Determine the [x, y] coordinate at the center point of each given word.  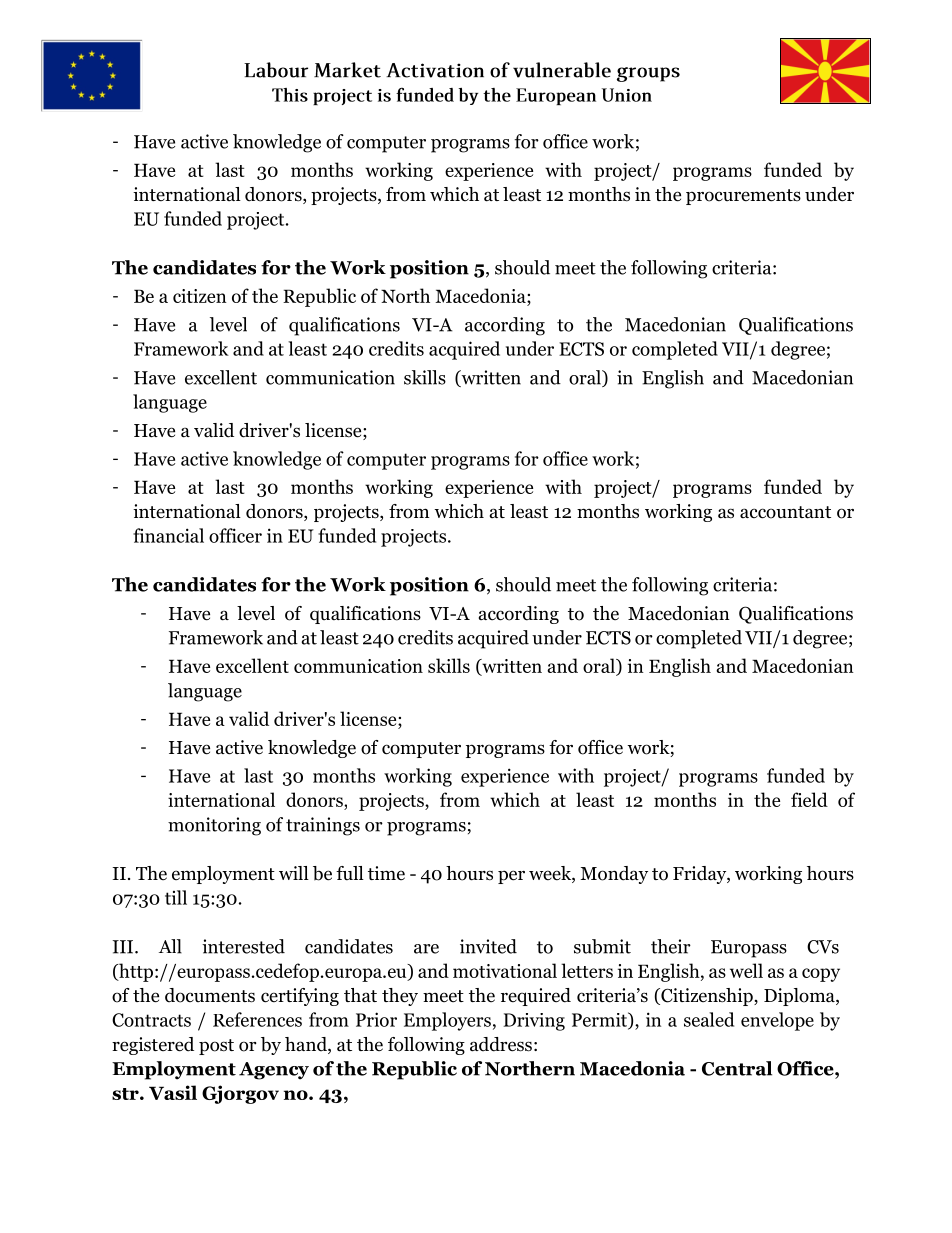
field [809, 799]
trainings [323, 826]
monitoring [214, 826]
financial [168, 535]
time [386, 873]
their [671, 946]
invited [488, 946]
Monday [614, 875]
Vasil [173, 1092]
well [746, 970]
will [294, 873]
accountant [785, 512]
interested [243, 946]
